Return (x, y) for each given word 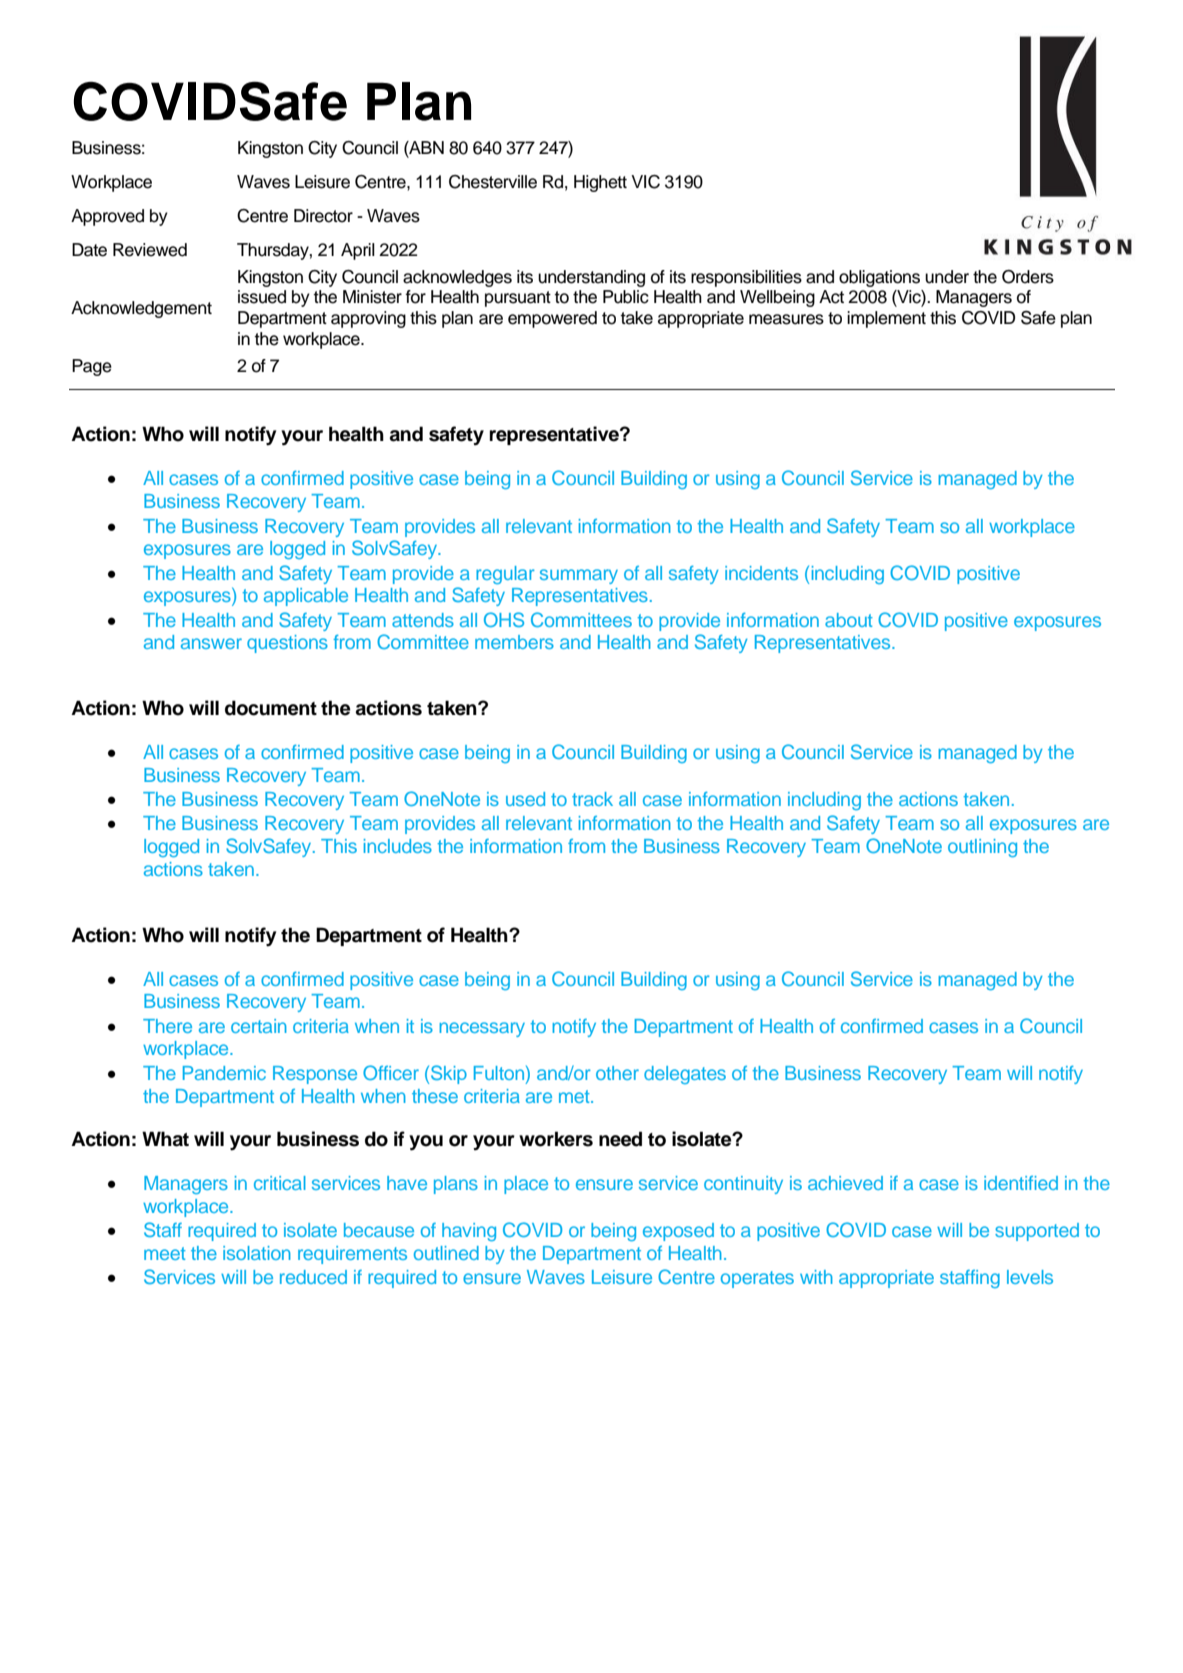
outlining (982, 848)
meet (165, 1253)
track (592, 799)
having (469, 1232)
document (271, 708)
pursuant (518, 299)
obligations (879, 278)
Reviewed (150, 250)
